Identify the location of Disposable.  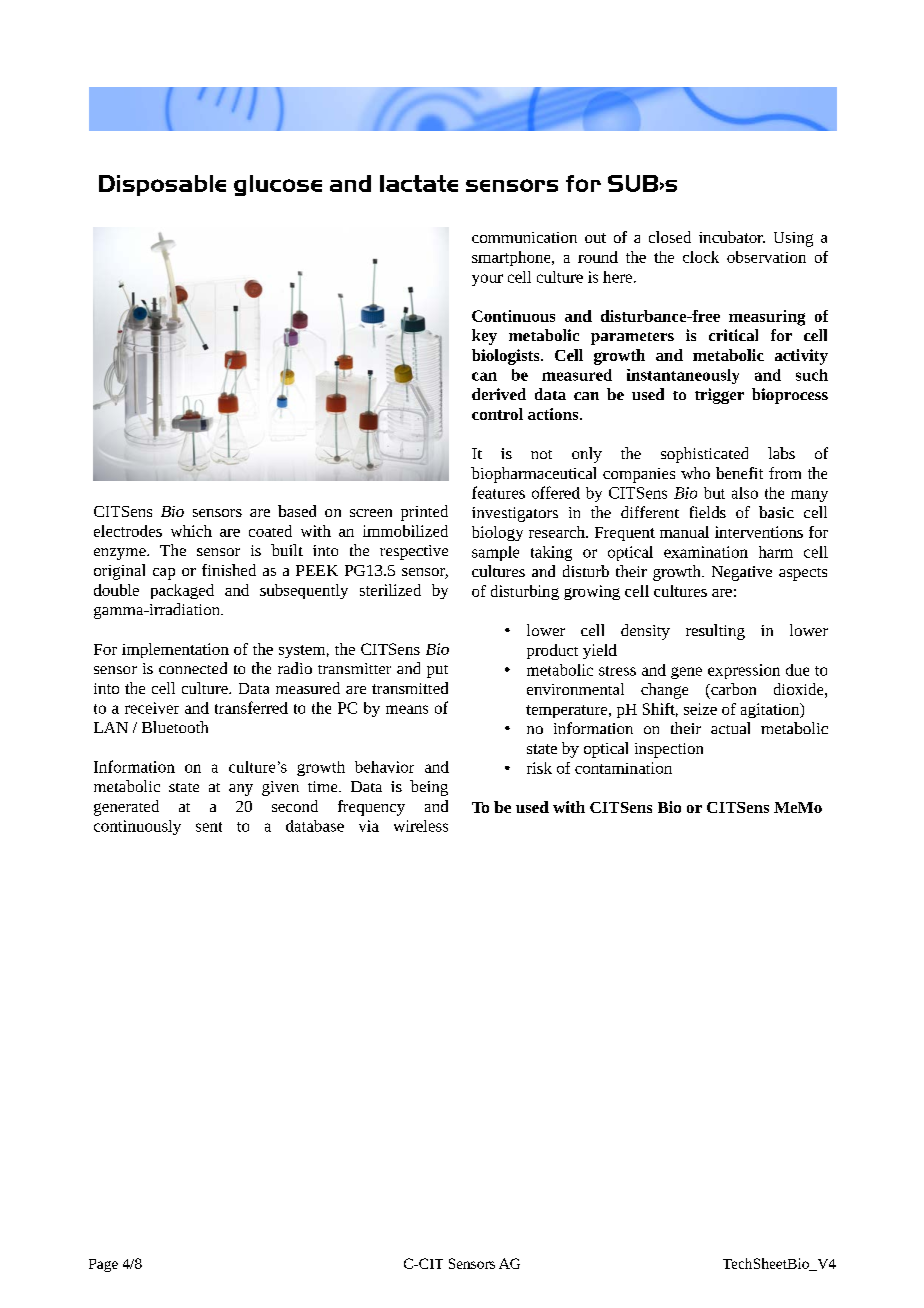
(162, 185).
